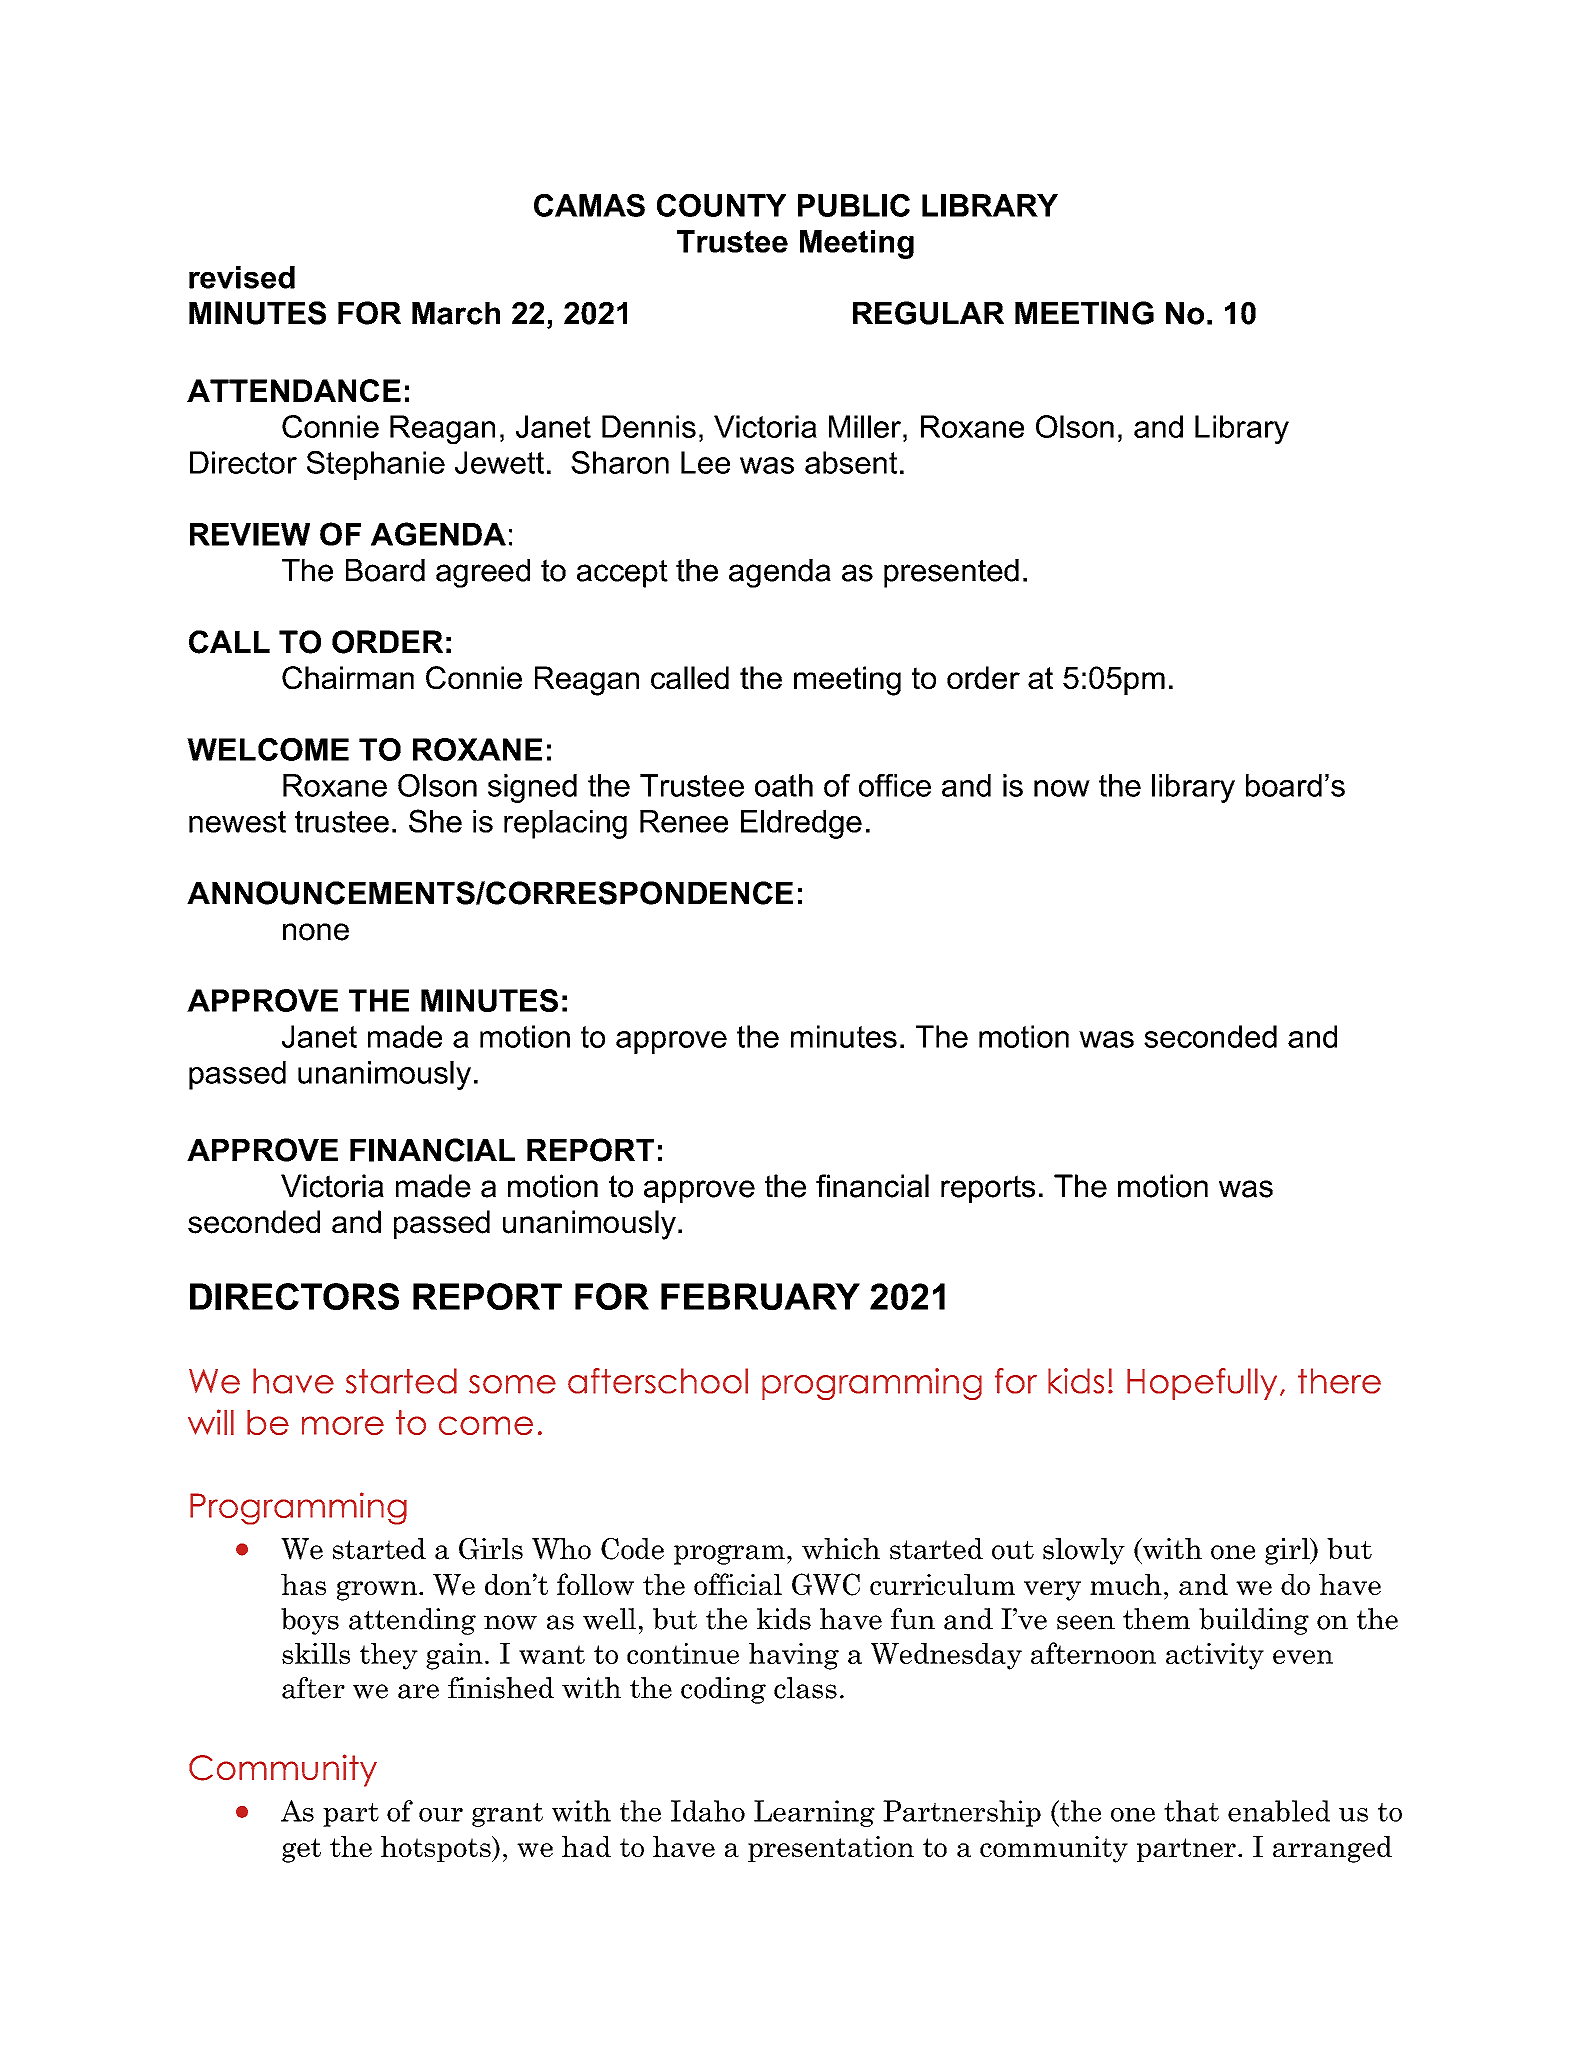  What do you see at coordinates (814, 1813) in the screenshot?
I see `Learning` at bounding box center [814, 1813].
